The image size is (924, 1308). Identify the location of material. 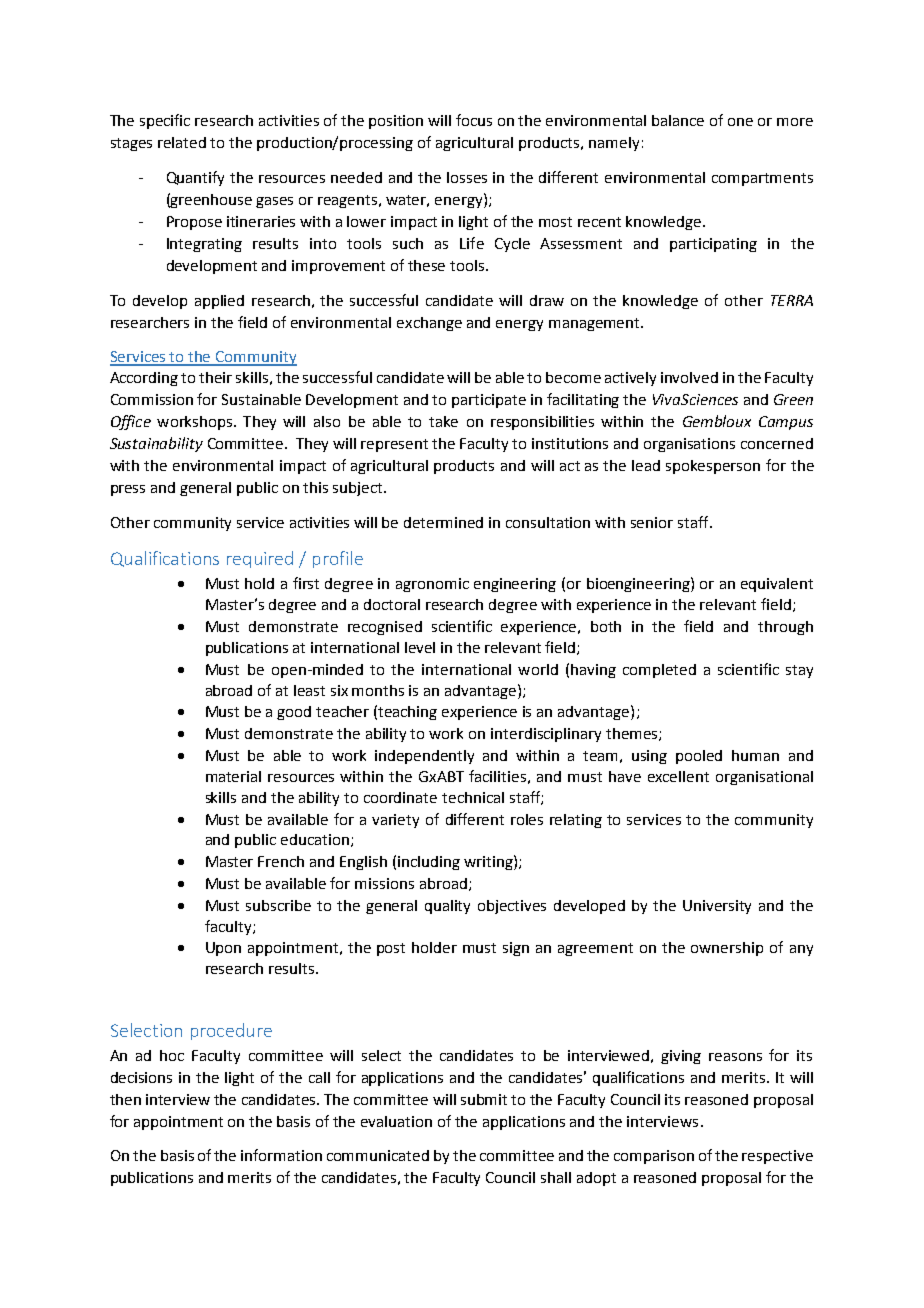
(233, 776).
